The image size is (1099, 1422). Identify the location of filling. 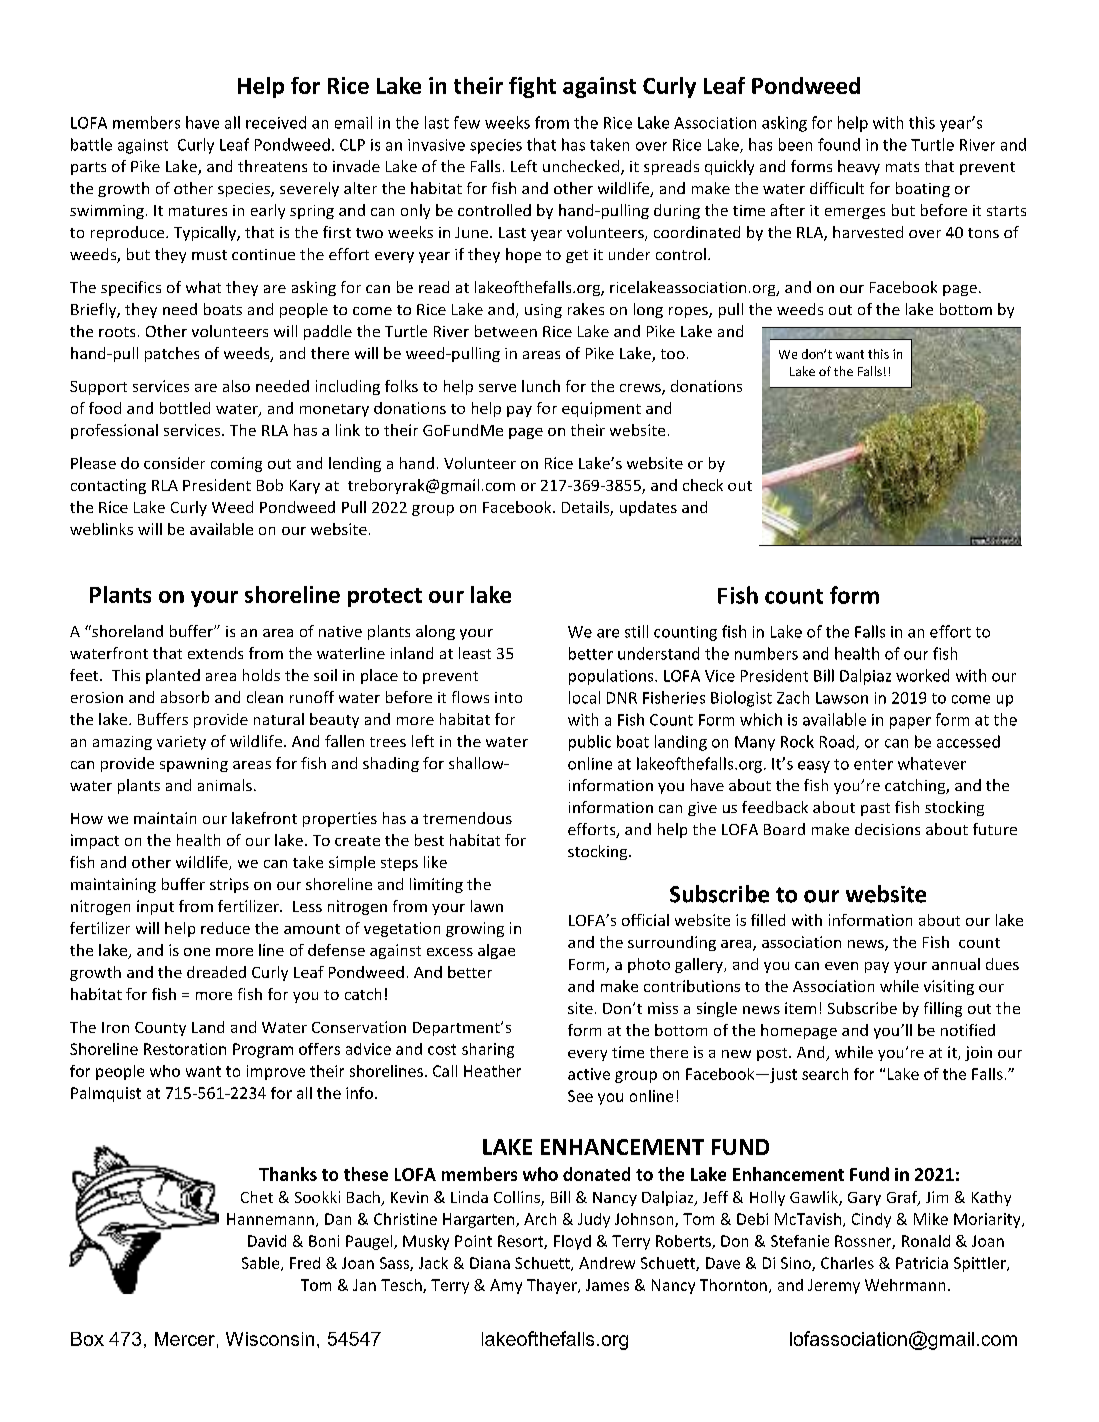
(943, 1009).
